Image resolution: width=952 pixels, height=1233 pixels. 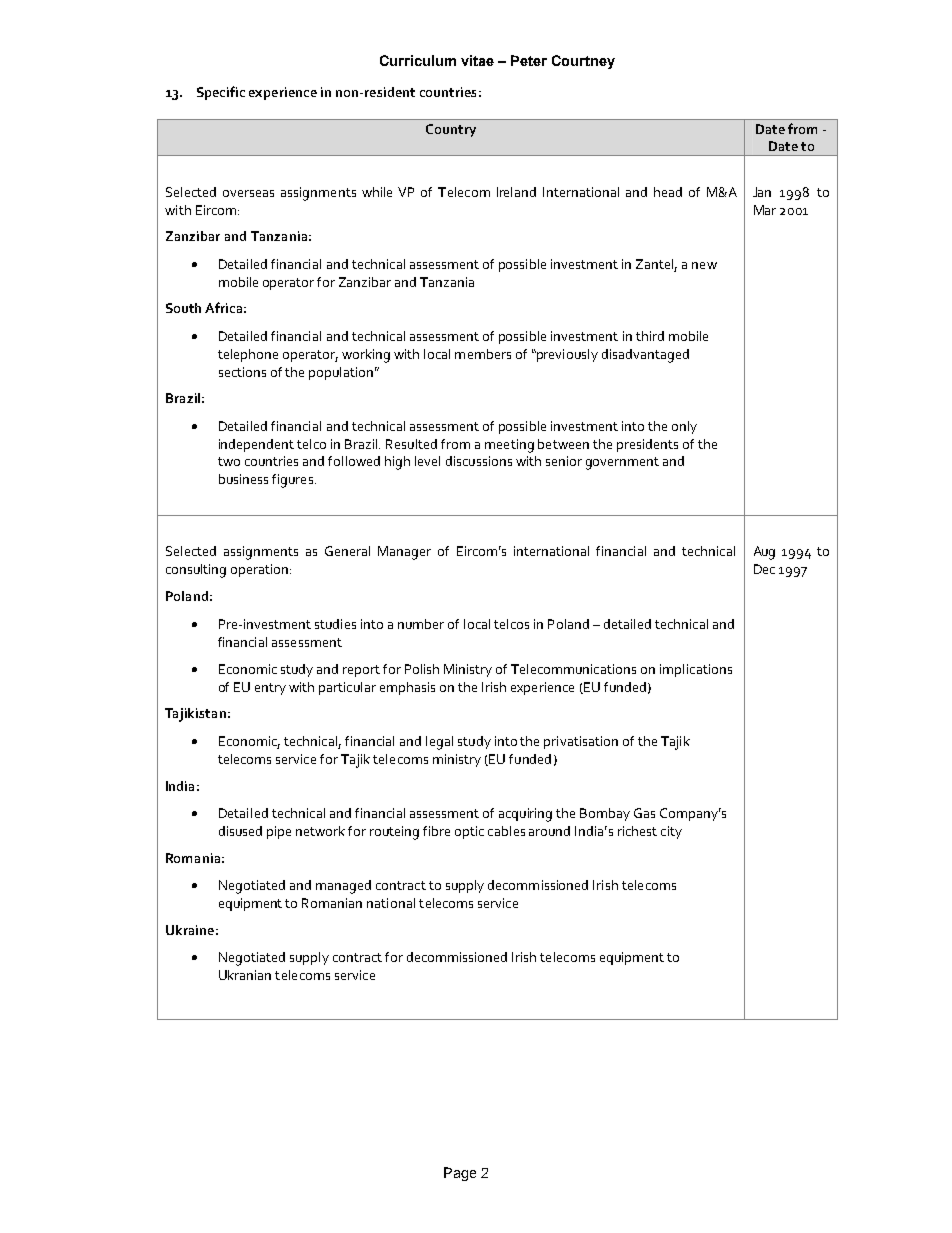 What do you see at coordinates (240, 831) in the image?
I see `disused` at bounding box center [240, 831].
